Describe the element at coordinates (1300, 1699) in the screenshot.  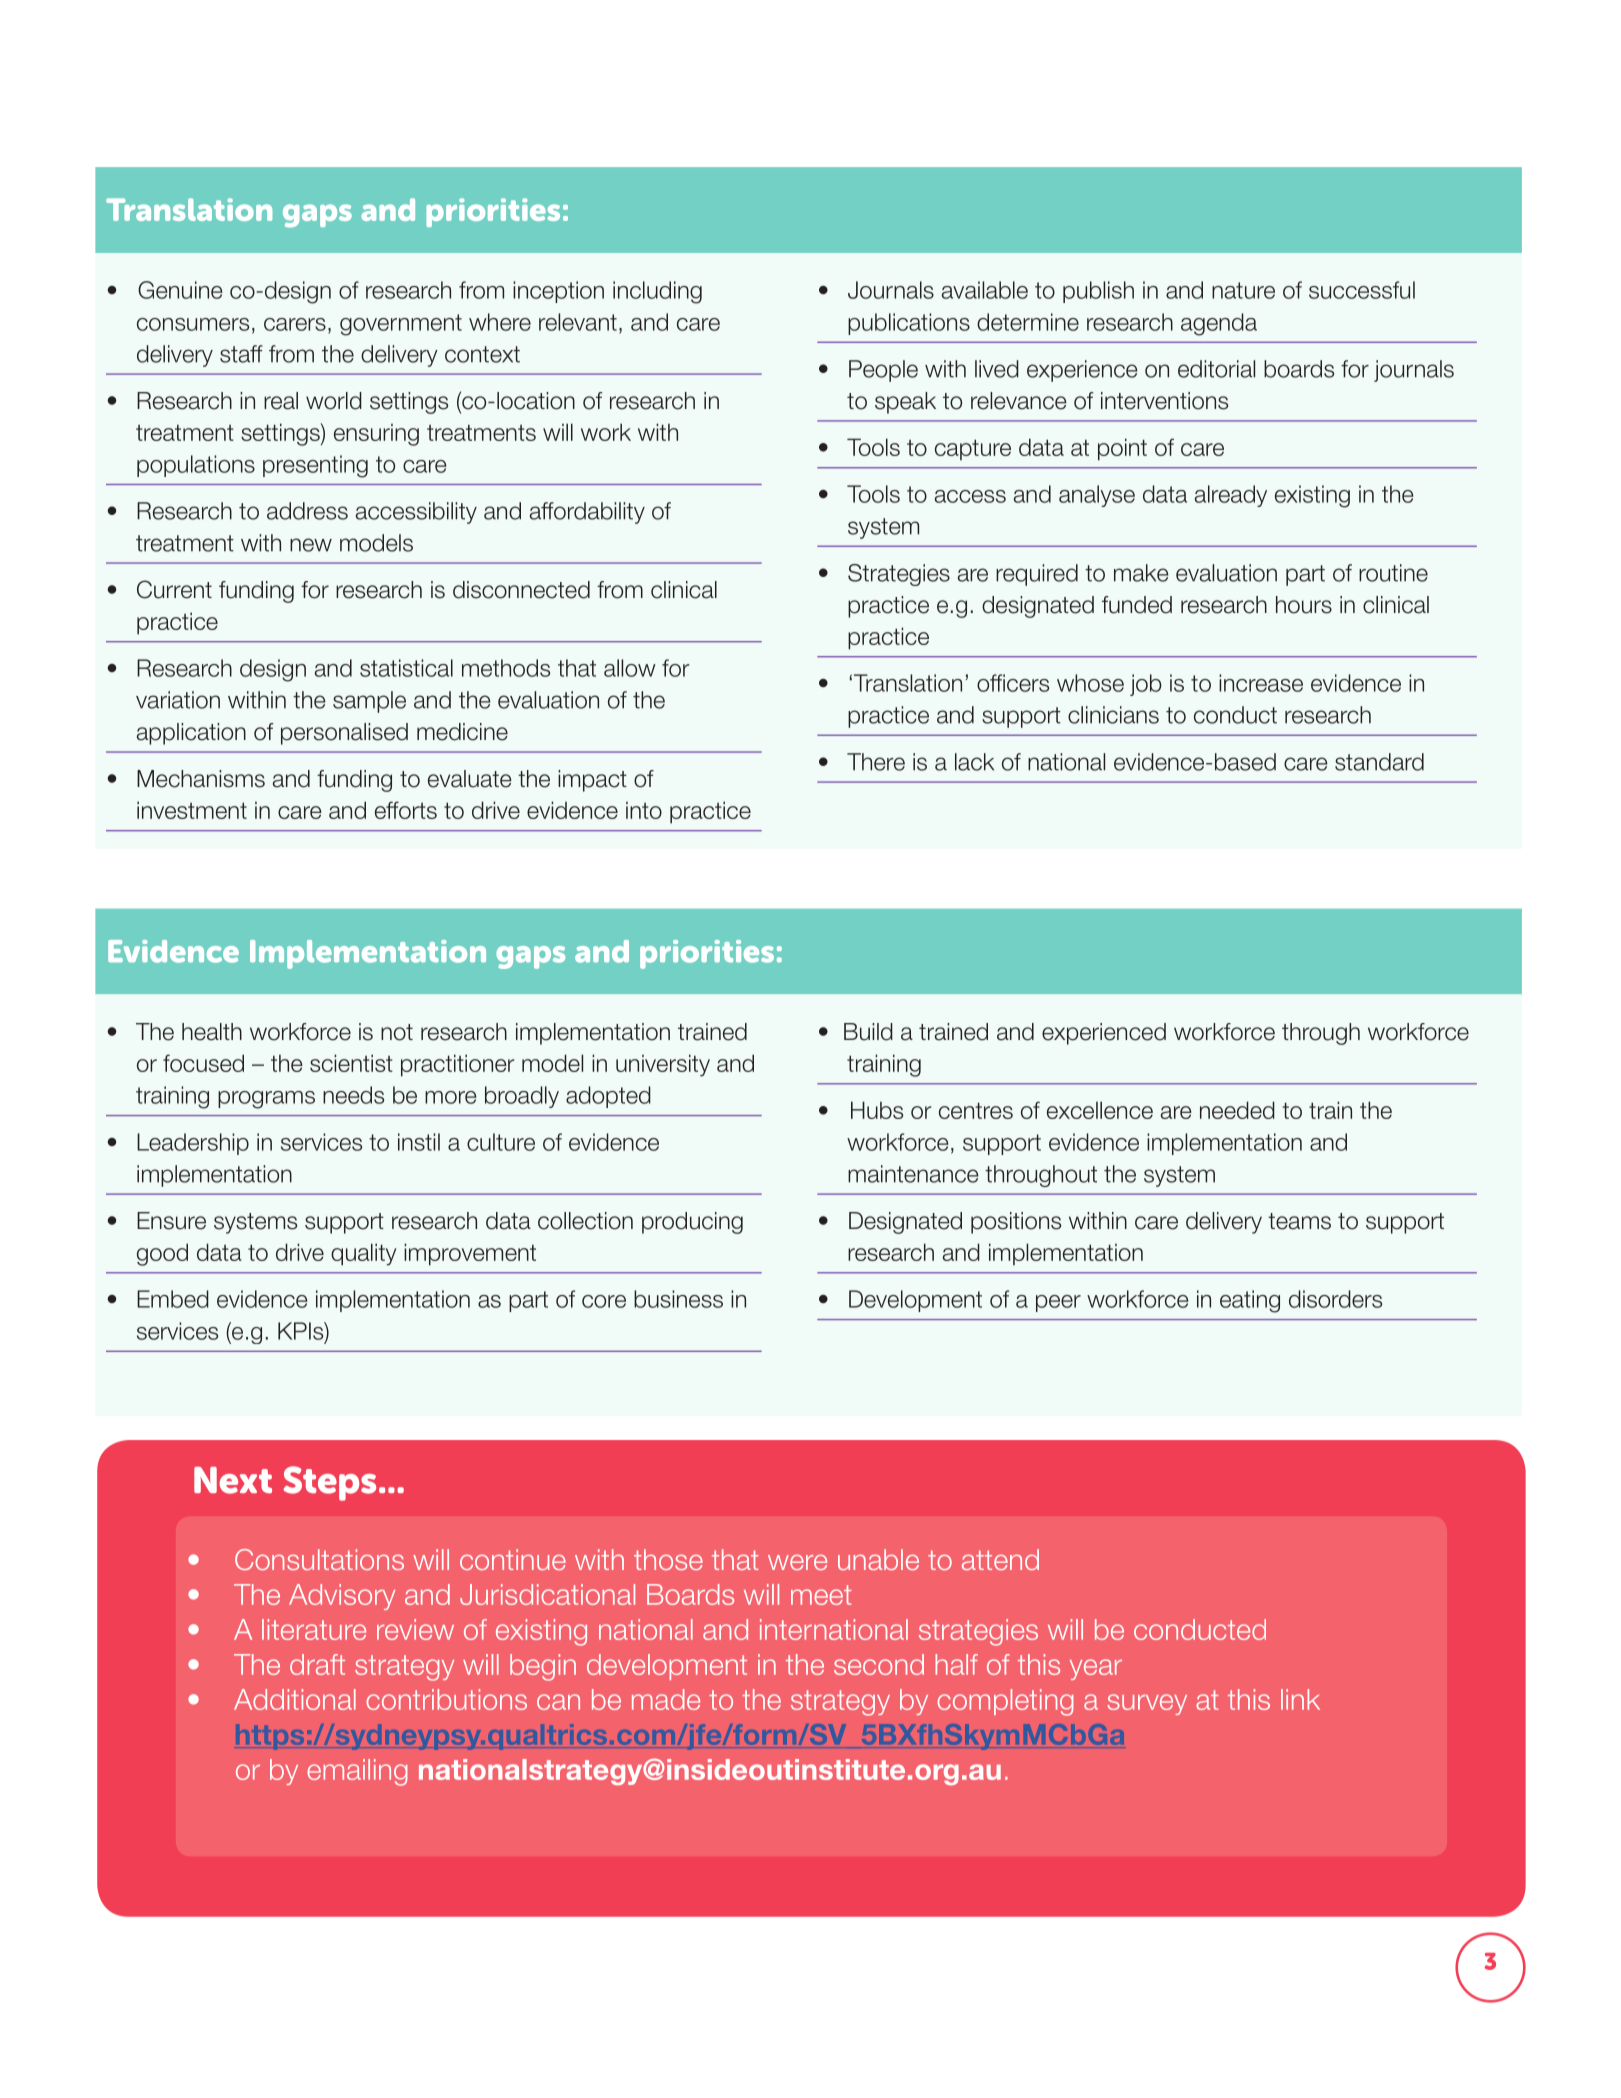
I see `link` at that location.
